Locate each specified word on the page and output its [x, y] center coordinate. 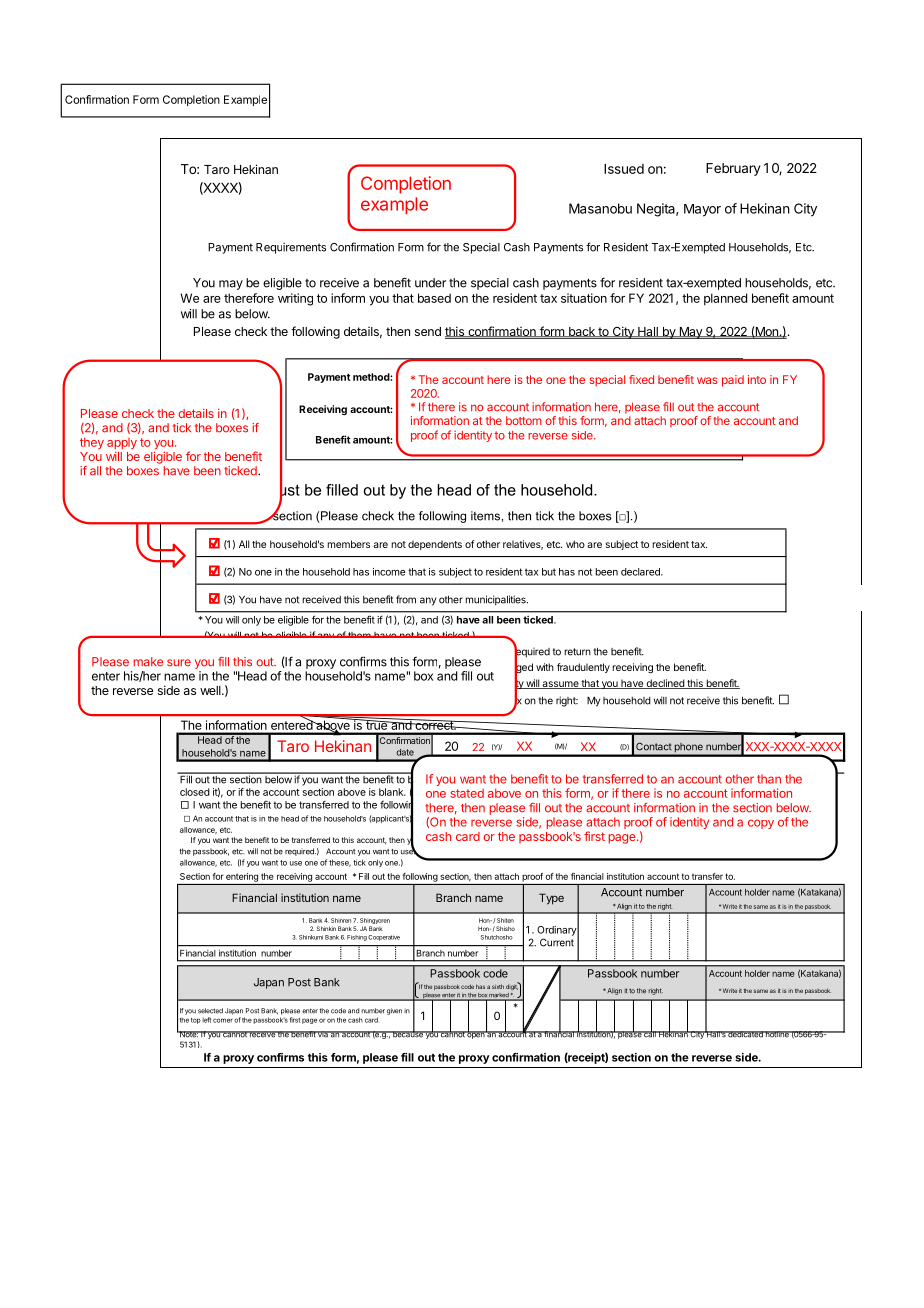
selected [210, 1011]
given [394, 1011]
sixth [498, 986]
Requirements [291, 248]
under [430, 283]
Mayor [702, 210]
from [406, 599]
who [575, 544]
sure [179, 663]
